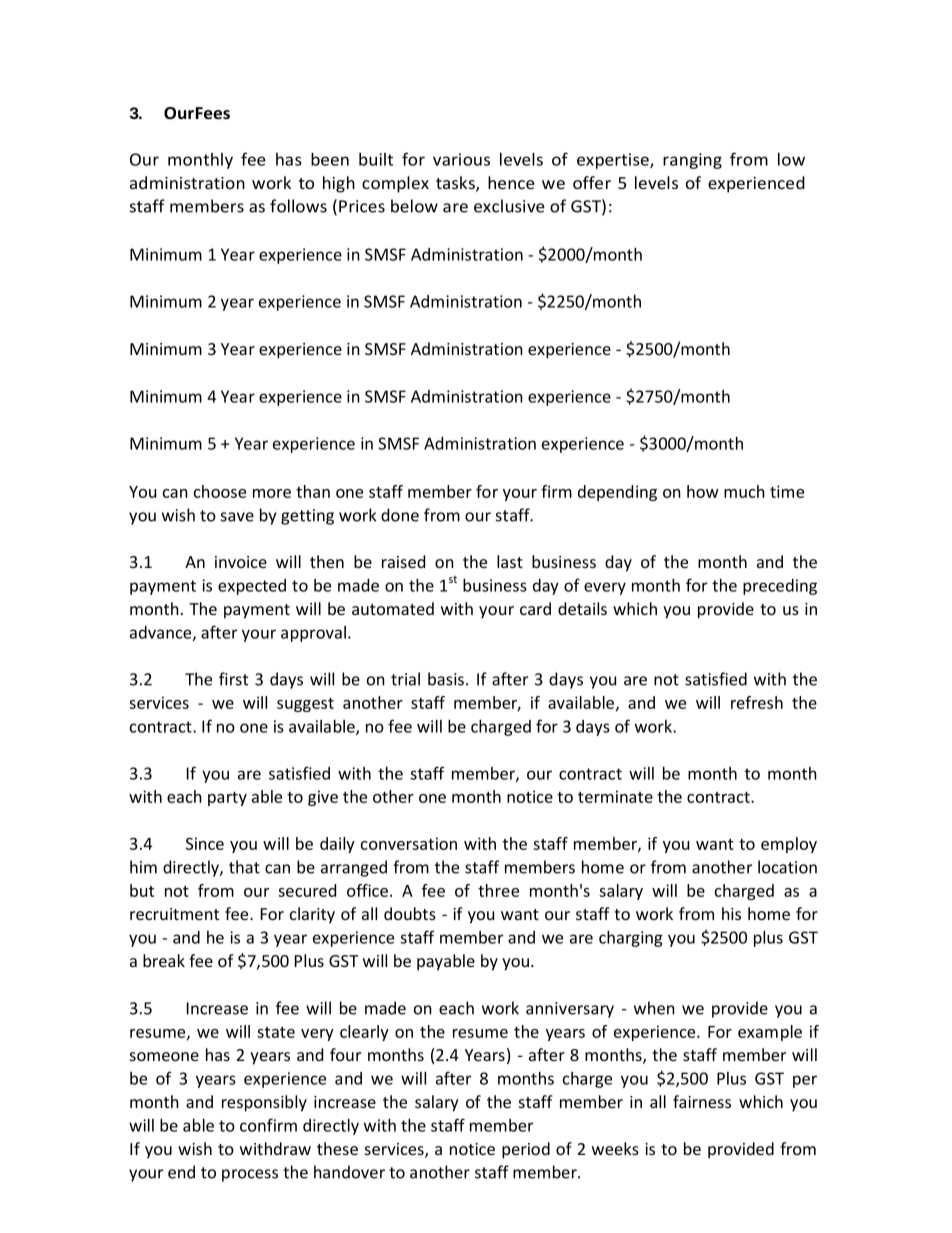  What do you see at coordinates (526, 1150) in the document?
I see `period` at bounding box center [526, 1150].
